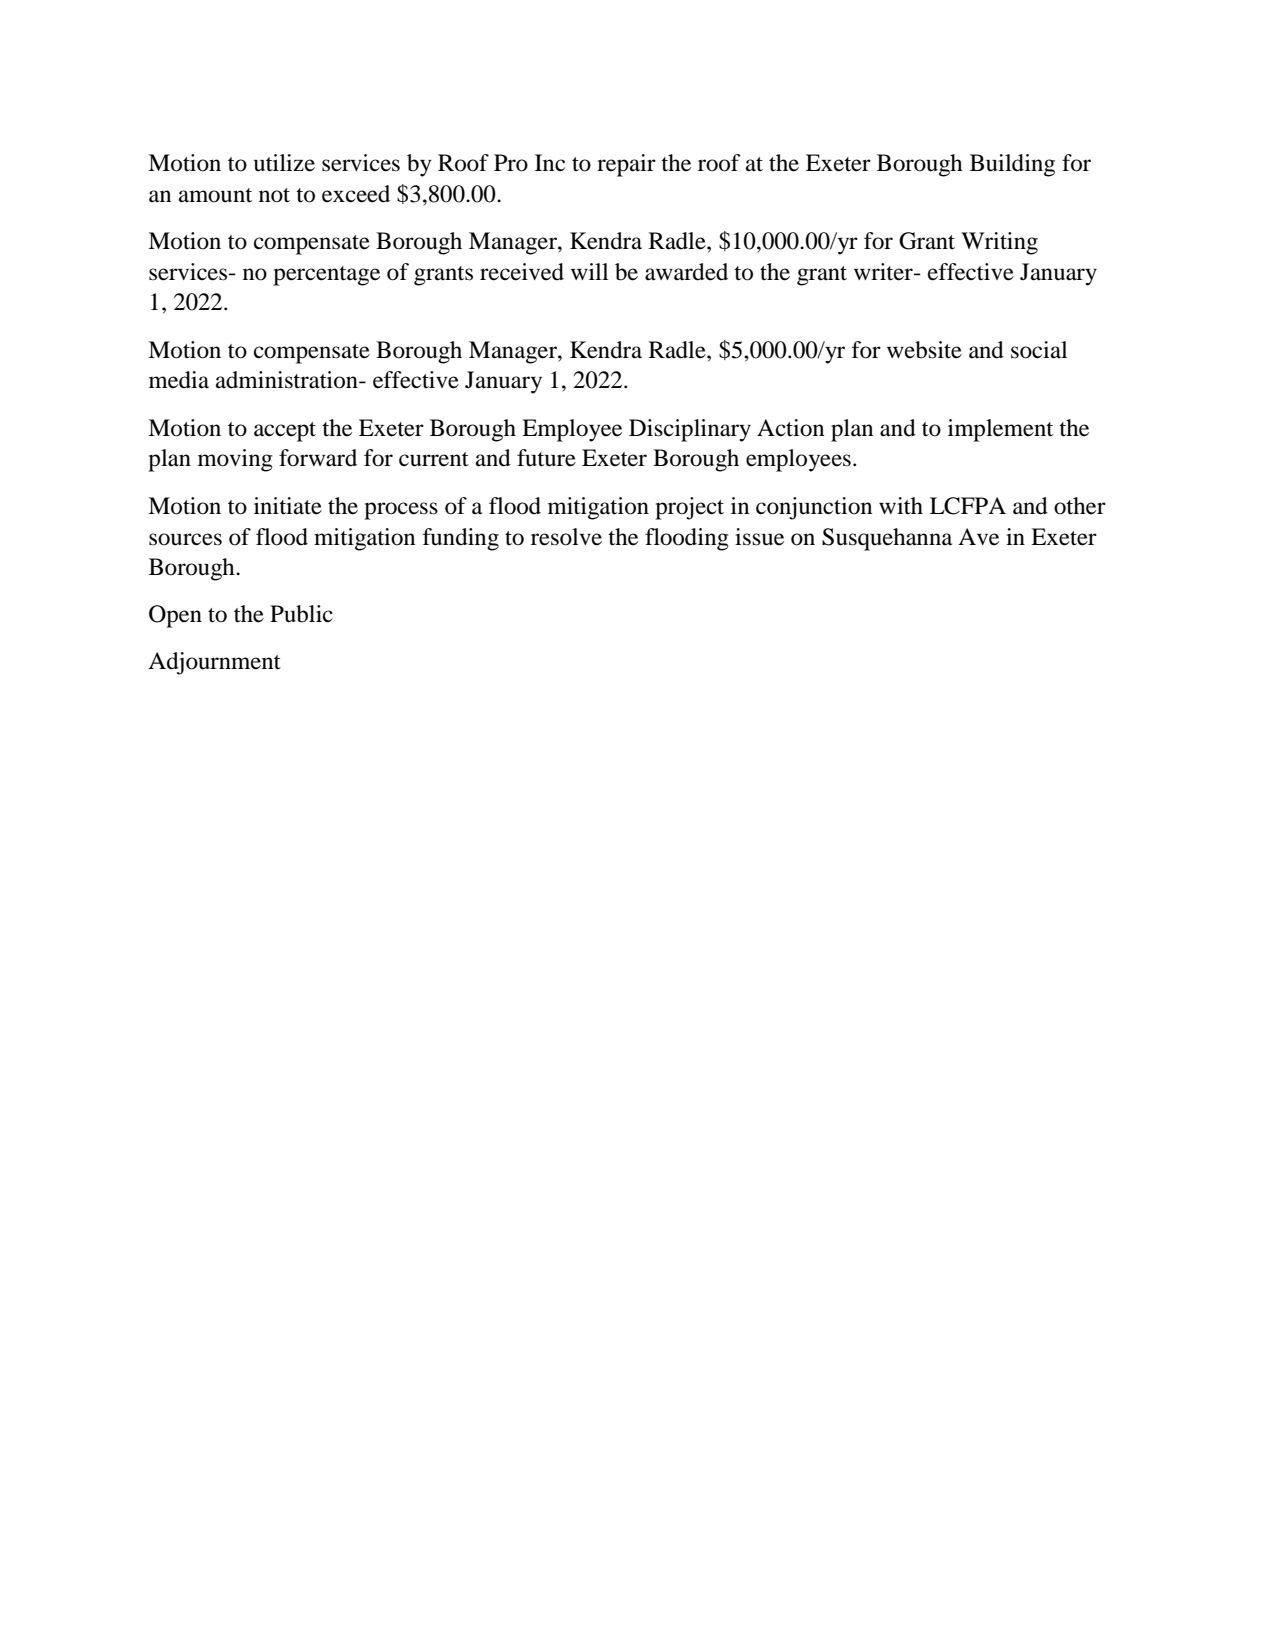 Image resolution: width=1263 pixels, height=1634 pixels. Describe the element at coordinates (1012, 165) in the screenshot. I see `Building` at that location.
